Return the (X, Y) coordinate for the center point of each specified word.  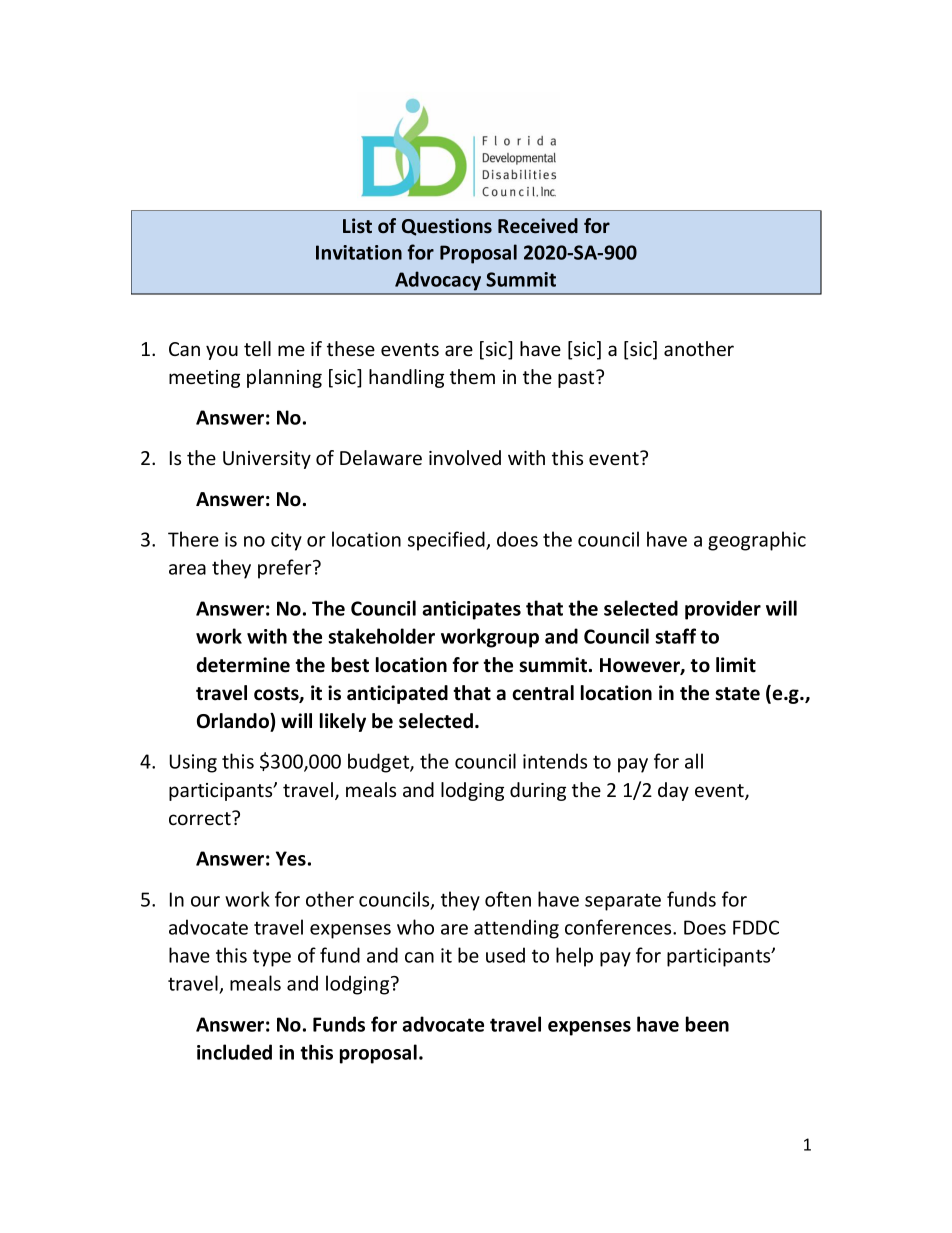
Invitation (359, 252)
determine (243, 665)
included (234, 1052)
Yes (291, 858)
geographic (757, 541)
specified (447, 541)
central (543, 693)
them (472, 376)
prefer (286, 569)
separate (623, 902)
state (737, 694)
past (577, 379)
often (508, 899)
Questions (447, 227)
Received (538, 226)
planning (284, 378)
